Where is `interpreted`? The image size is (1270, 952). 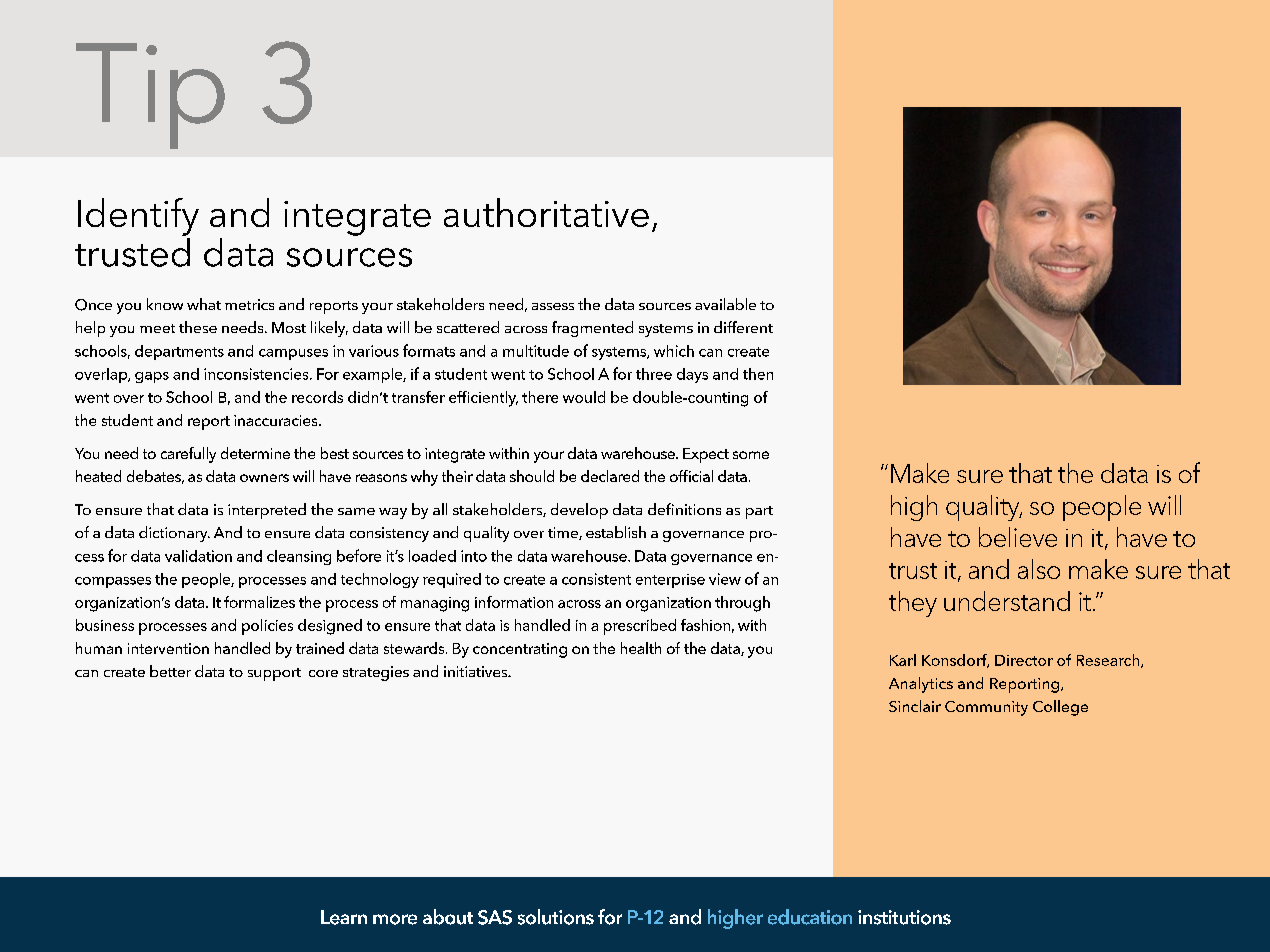 interpreted is located at coordinates (267, 511).
